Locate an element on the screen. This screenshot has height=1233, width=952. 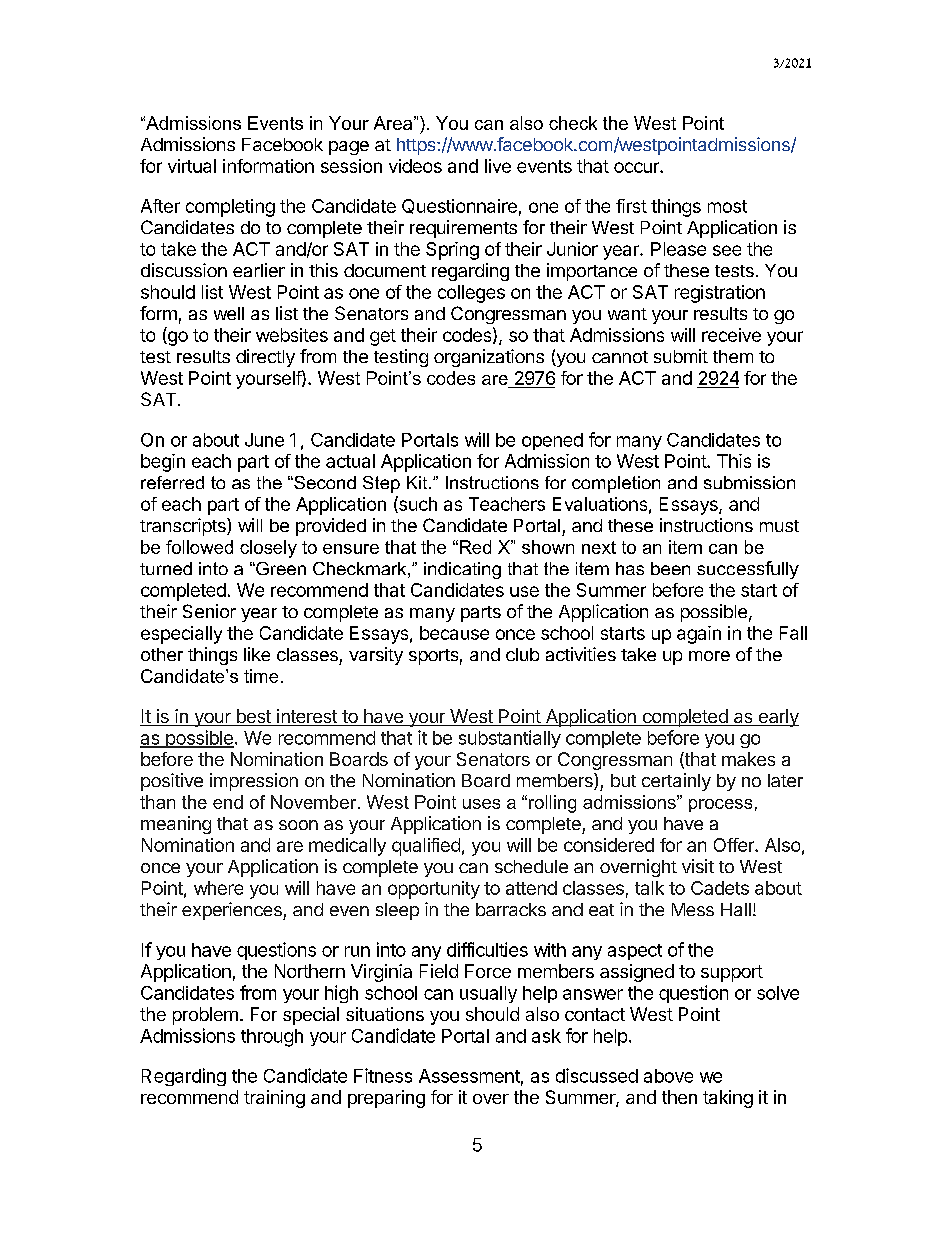
submission is located at coordinates (749, 482).
